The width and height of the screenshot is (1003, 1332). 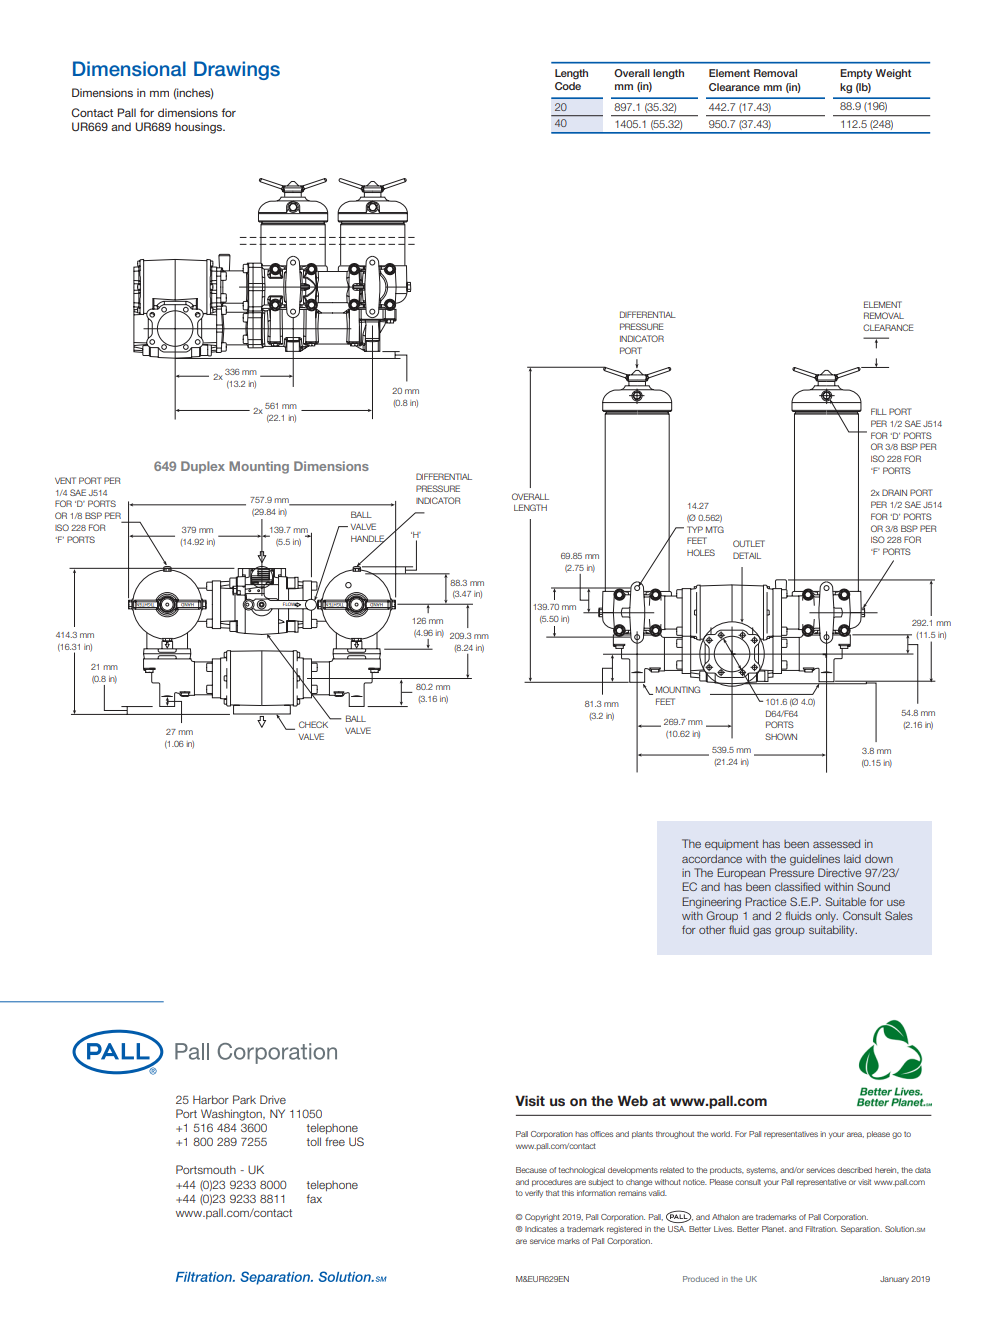 What do you see at coordinates (200, 128) in the screenshot?
I see `housings` at bounding box center [200, 128].
